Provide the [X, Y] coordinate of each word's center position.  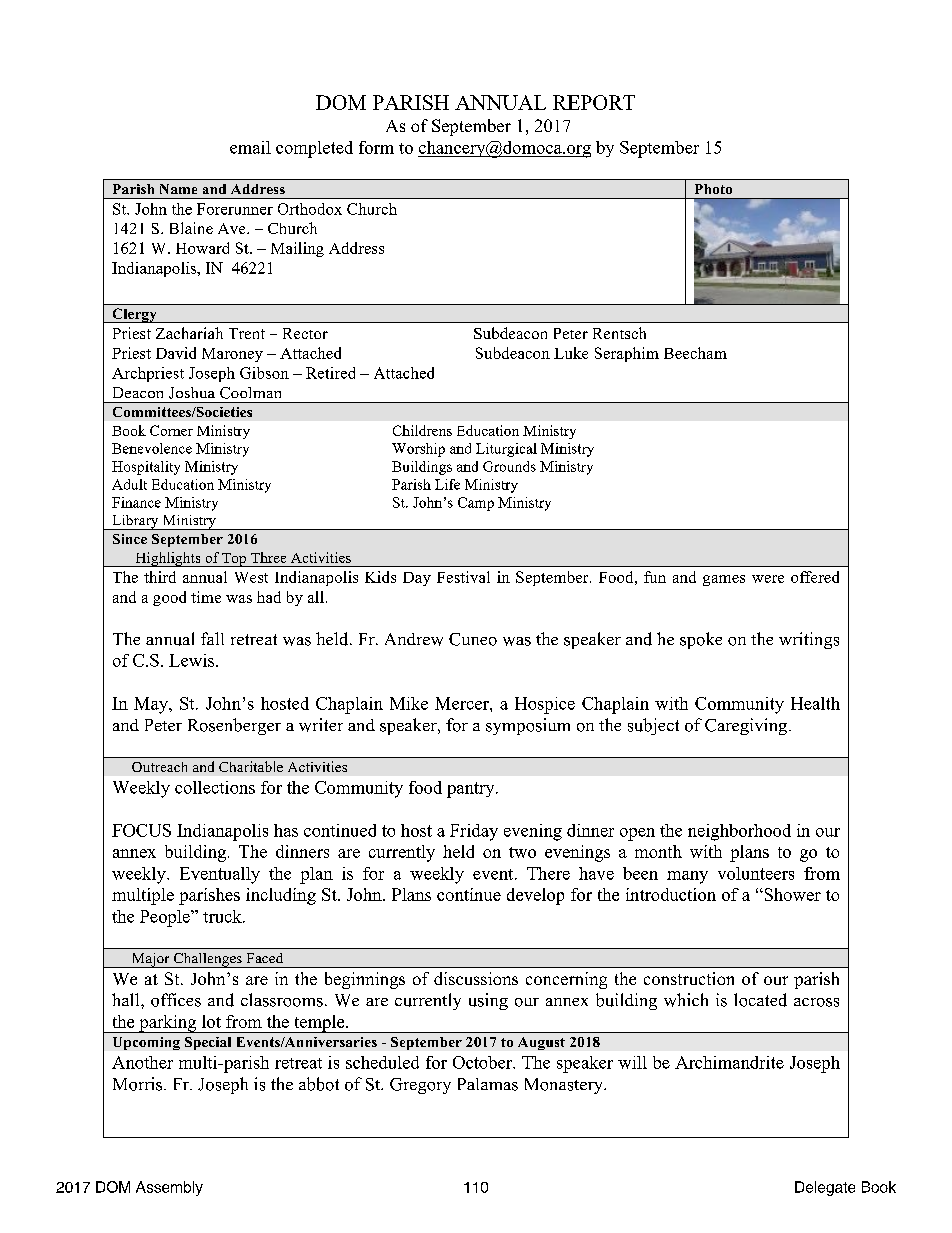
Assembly [169, 1188]
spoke [701, 640]
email [250, 147]
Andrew [414, 639]
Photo [713, 189]
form [376, 147]
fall [212, 638]
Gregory [420, 1086]
